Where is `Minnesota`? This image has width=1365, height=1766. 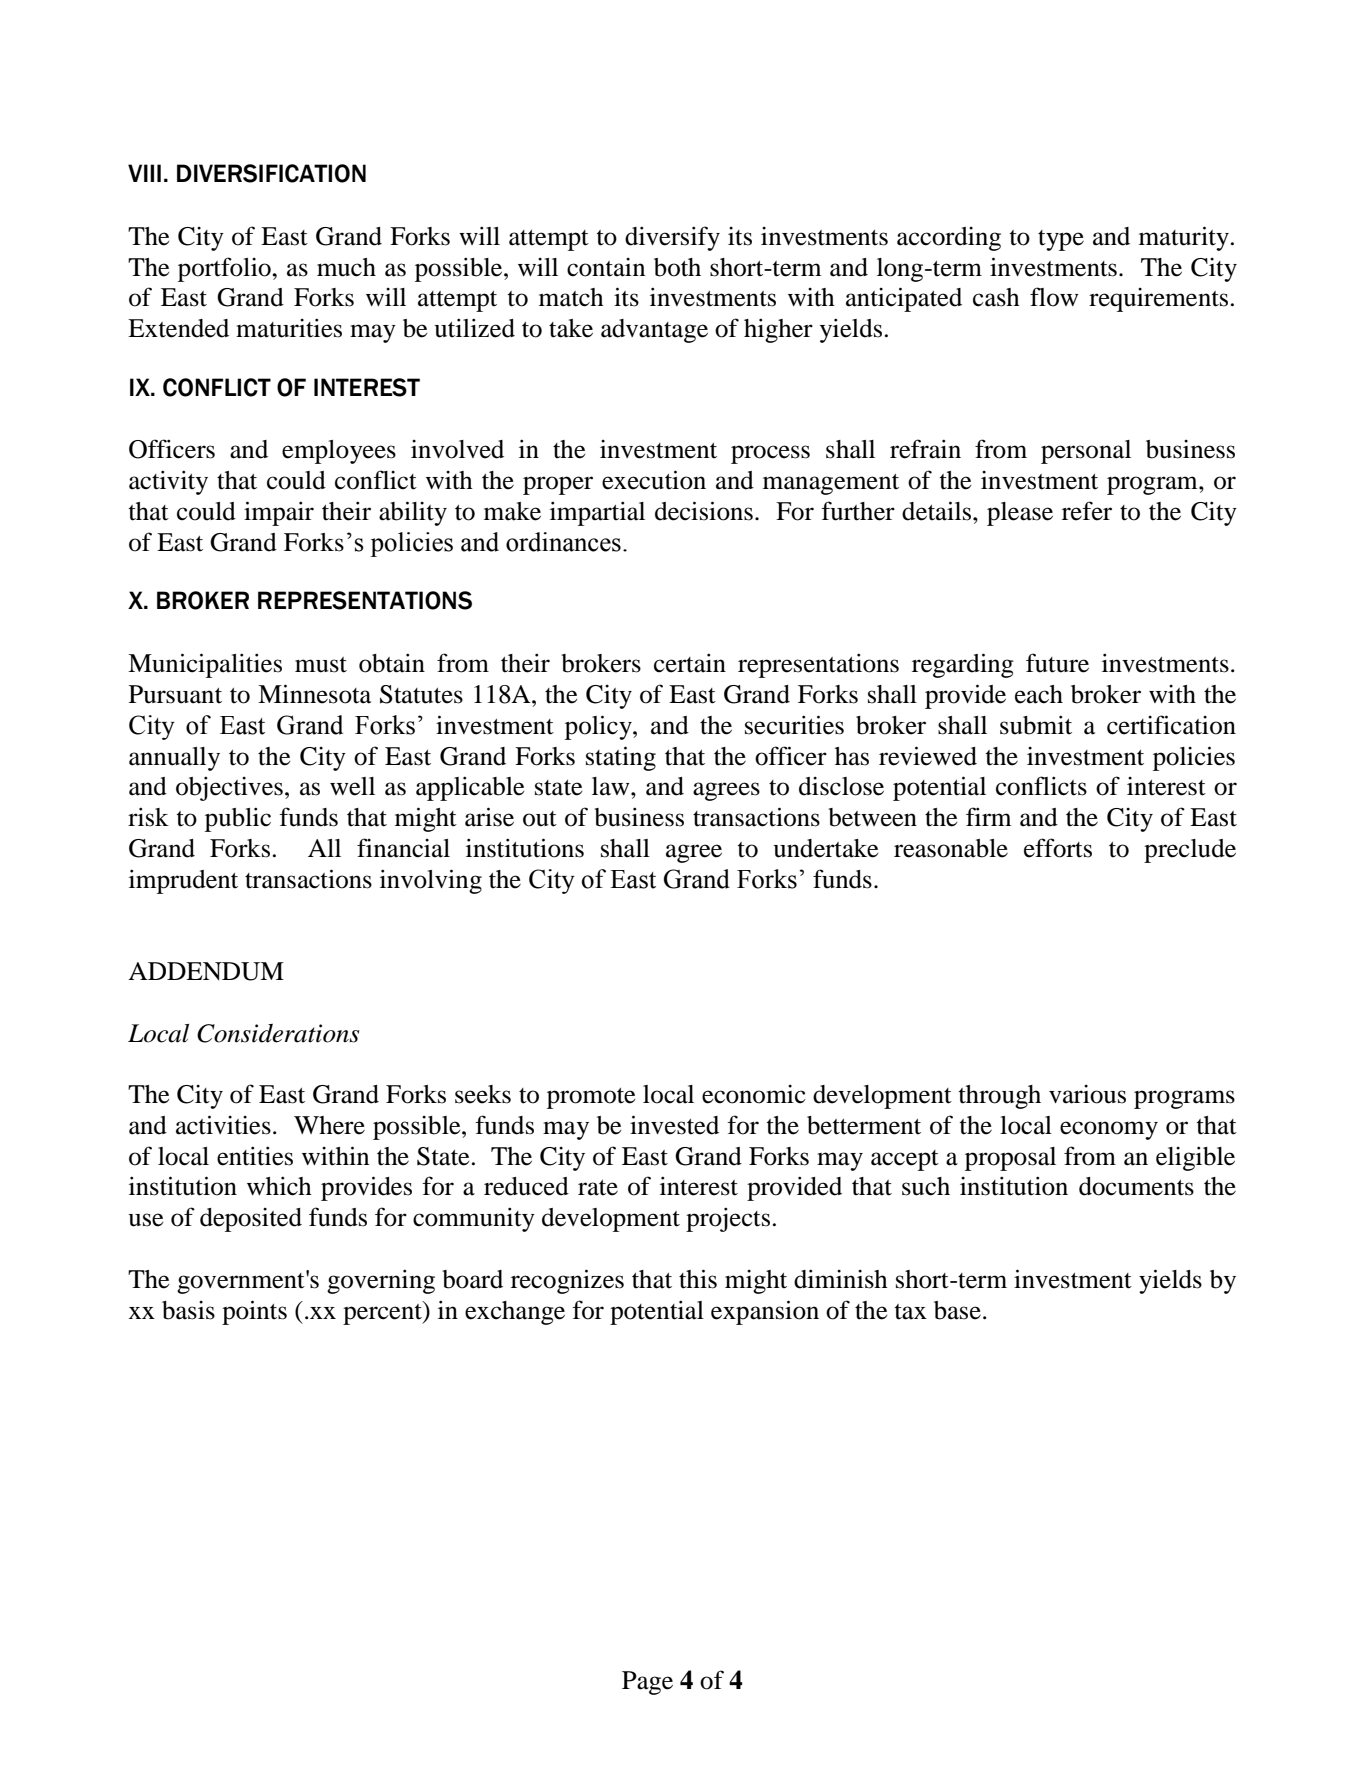 Minnesota is located at coordinates (314, 694).
